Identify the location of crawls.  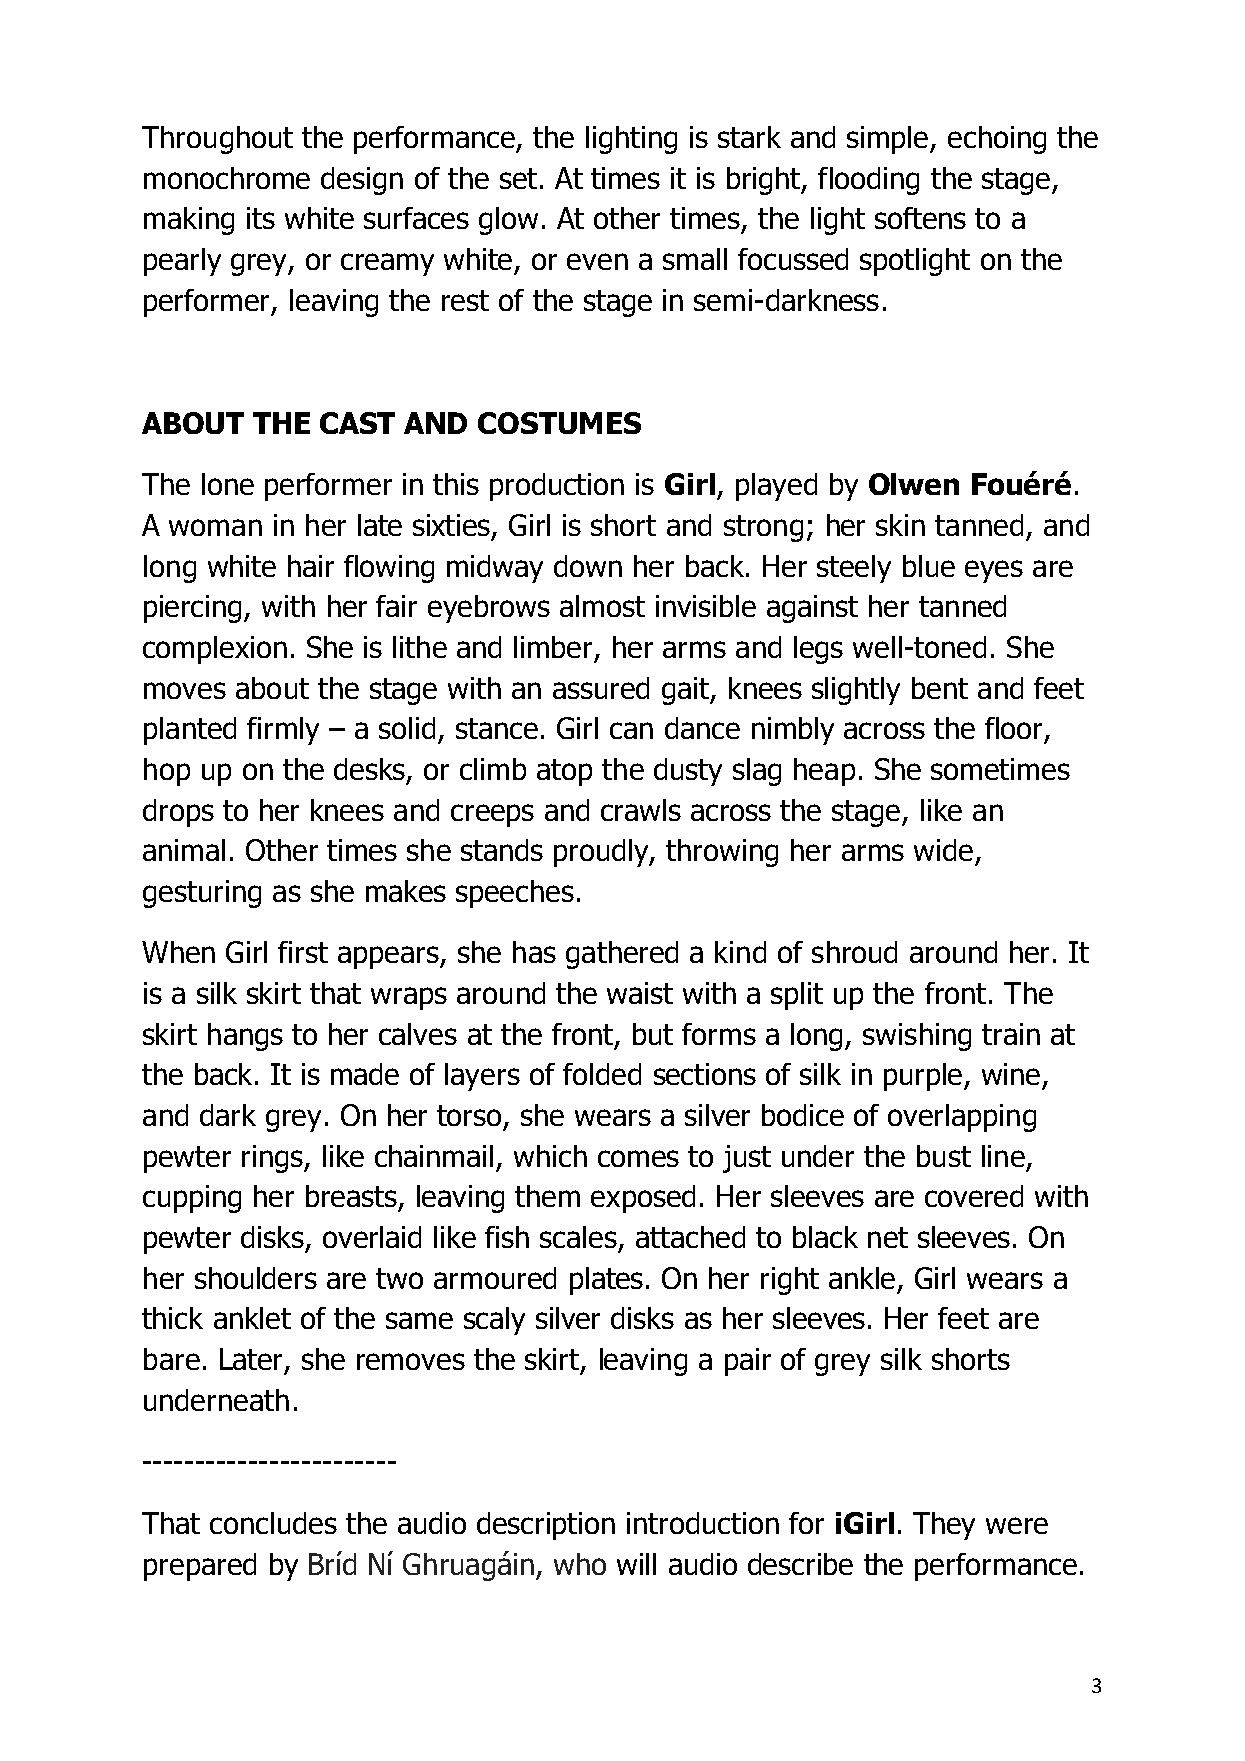
(641, 810).
